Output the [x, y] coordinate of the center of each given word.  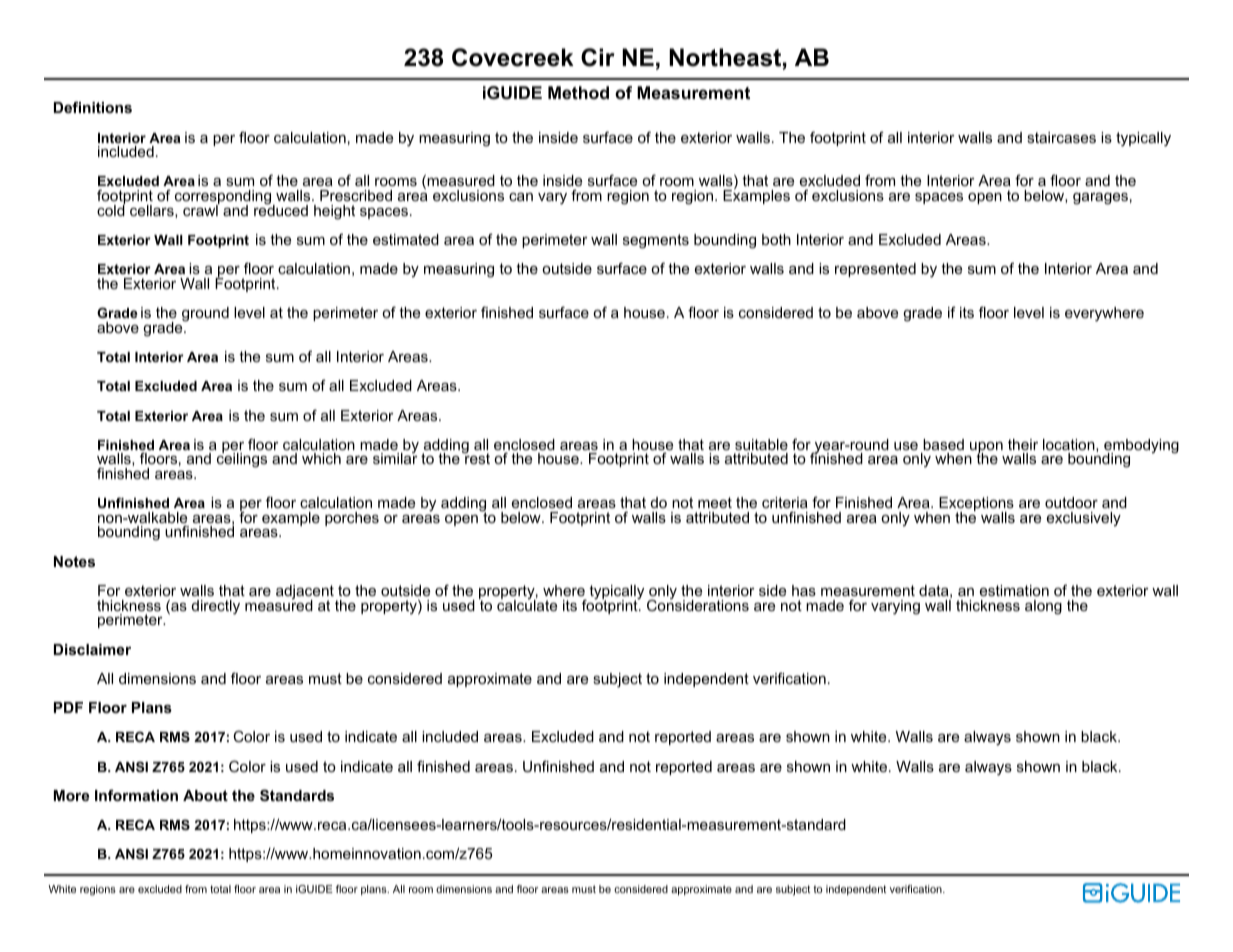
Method [578, 92]
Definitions [93, 107]
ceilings [242, 459]
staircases [1061, 137]
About [205, 795]
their [1023, 444]
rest [476, 458]
